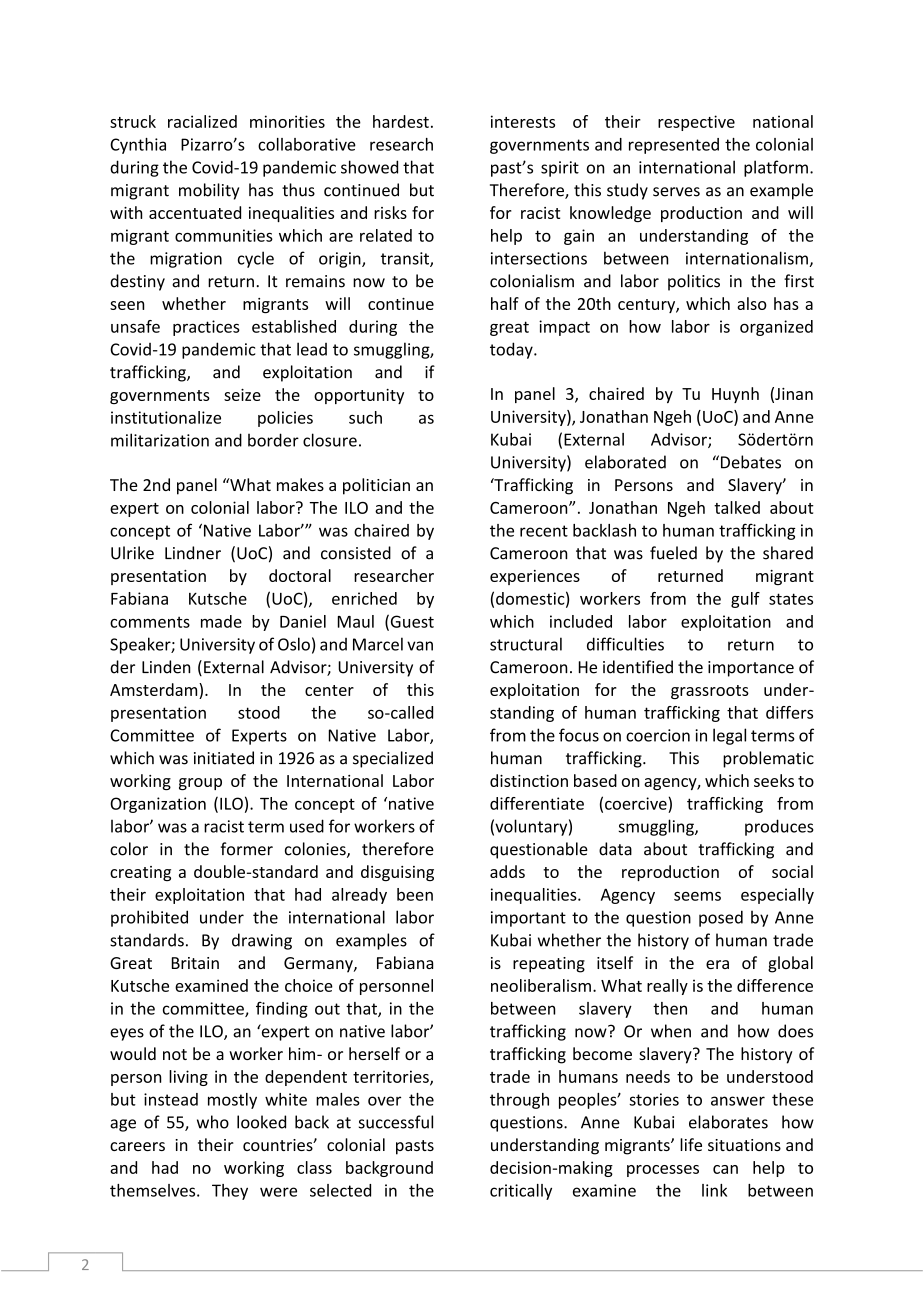 Image resolution: width=924 pixels, height=1308 pixels. What do you see at coordinates (507, 871) in the screenshot?
I see `adds` at bounding box center [507, 871].
